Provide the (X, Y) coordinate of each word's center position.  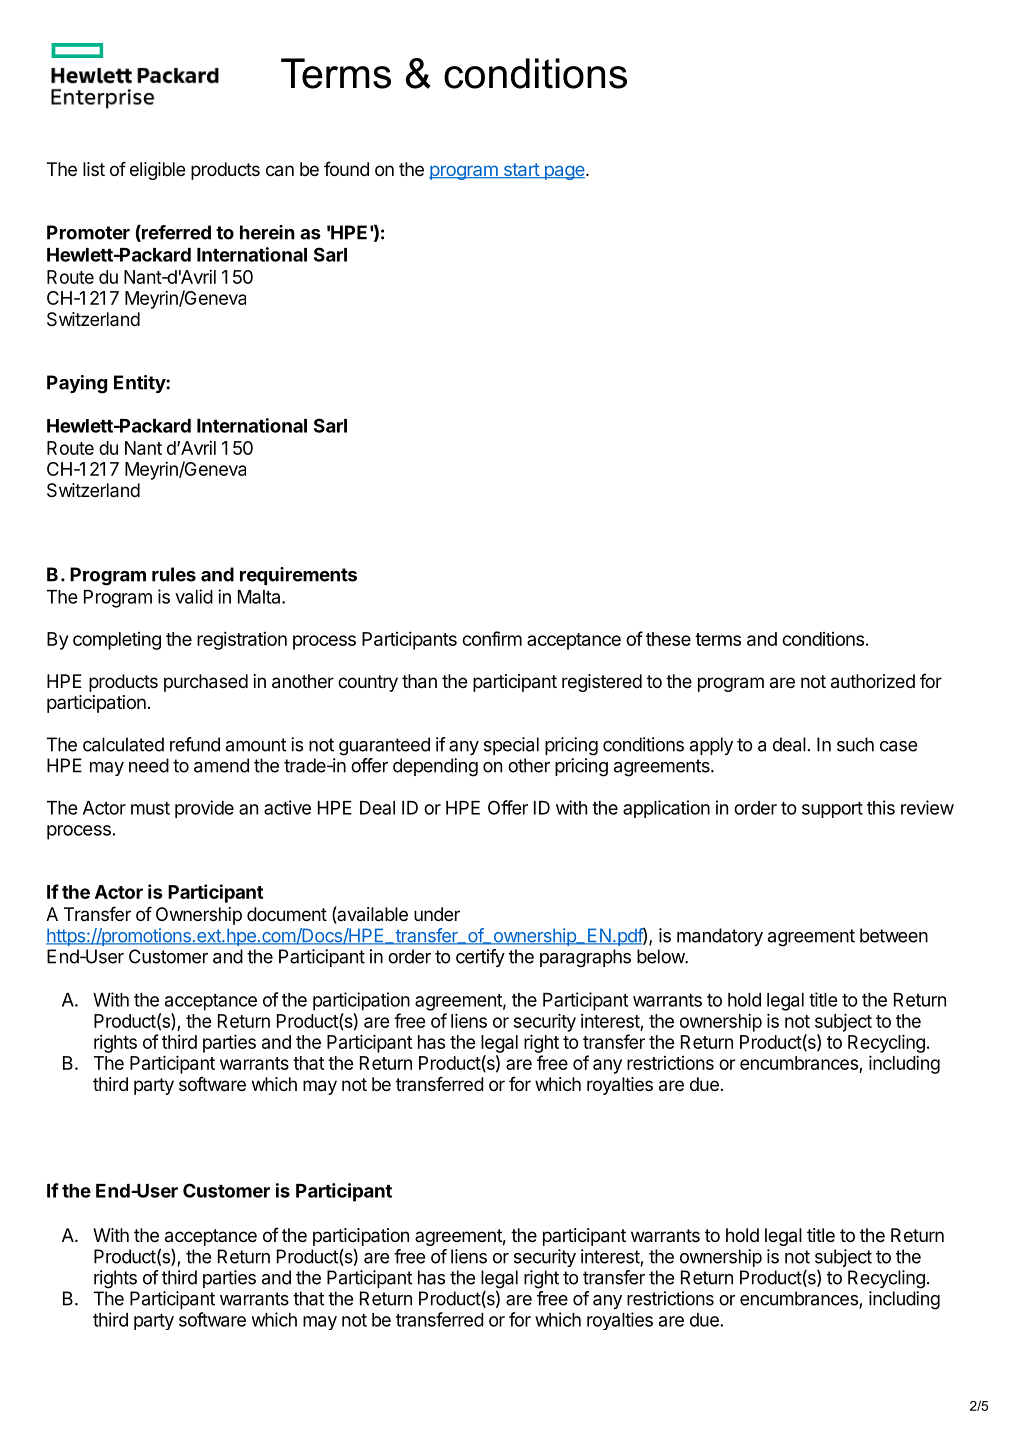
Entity (140, 384)
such (855, 744)
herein (267, 232)
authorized (873, 681)
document (287, 914)
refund (195, 744)
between (894, 935)
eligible (157, 171)
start (521, 170)
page (564, 172)
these (668, 639)
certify (480, 958)
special (511, 746)
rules (174, 574)
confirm (492, 638)
